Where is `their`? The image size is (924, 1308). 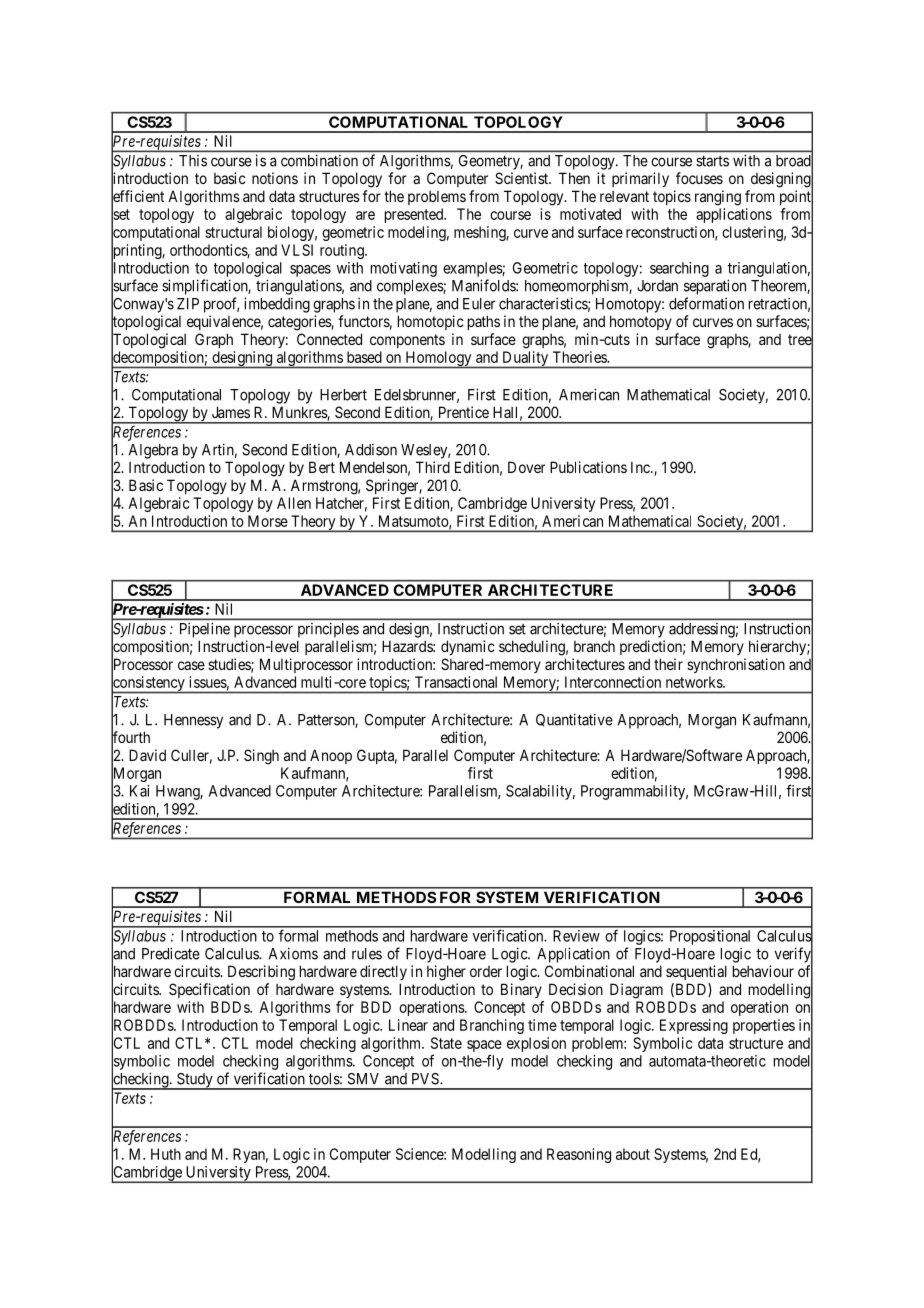 their is located at coordinates (668, 664).
